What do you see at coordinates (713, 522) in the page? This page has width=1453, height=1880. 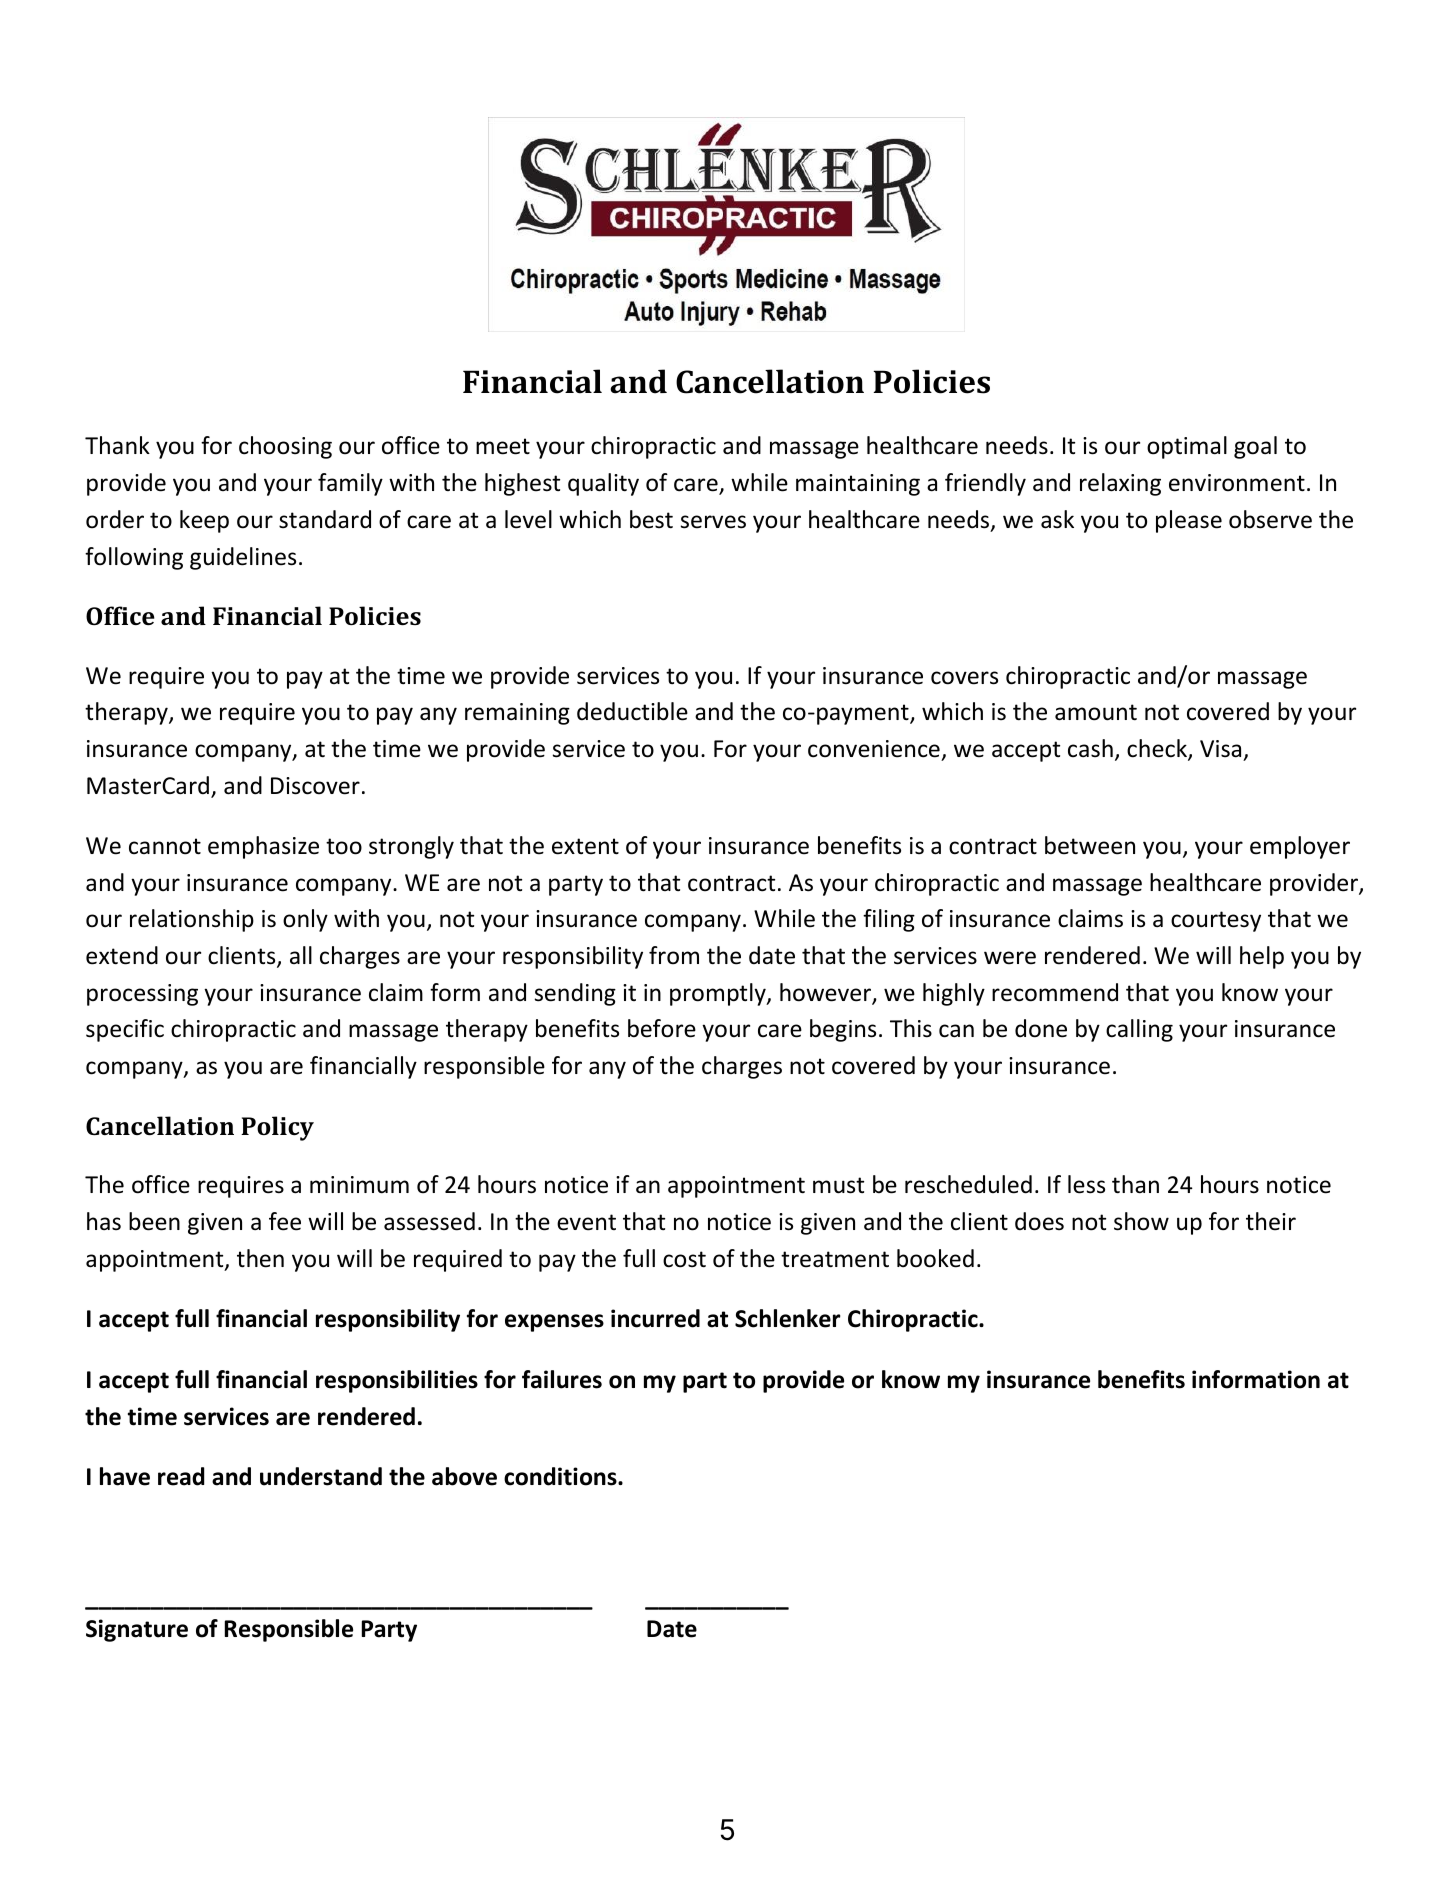 I see `serves` at bounding box center [713, 522].
